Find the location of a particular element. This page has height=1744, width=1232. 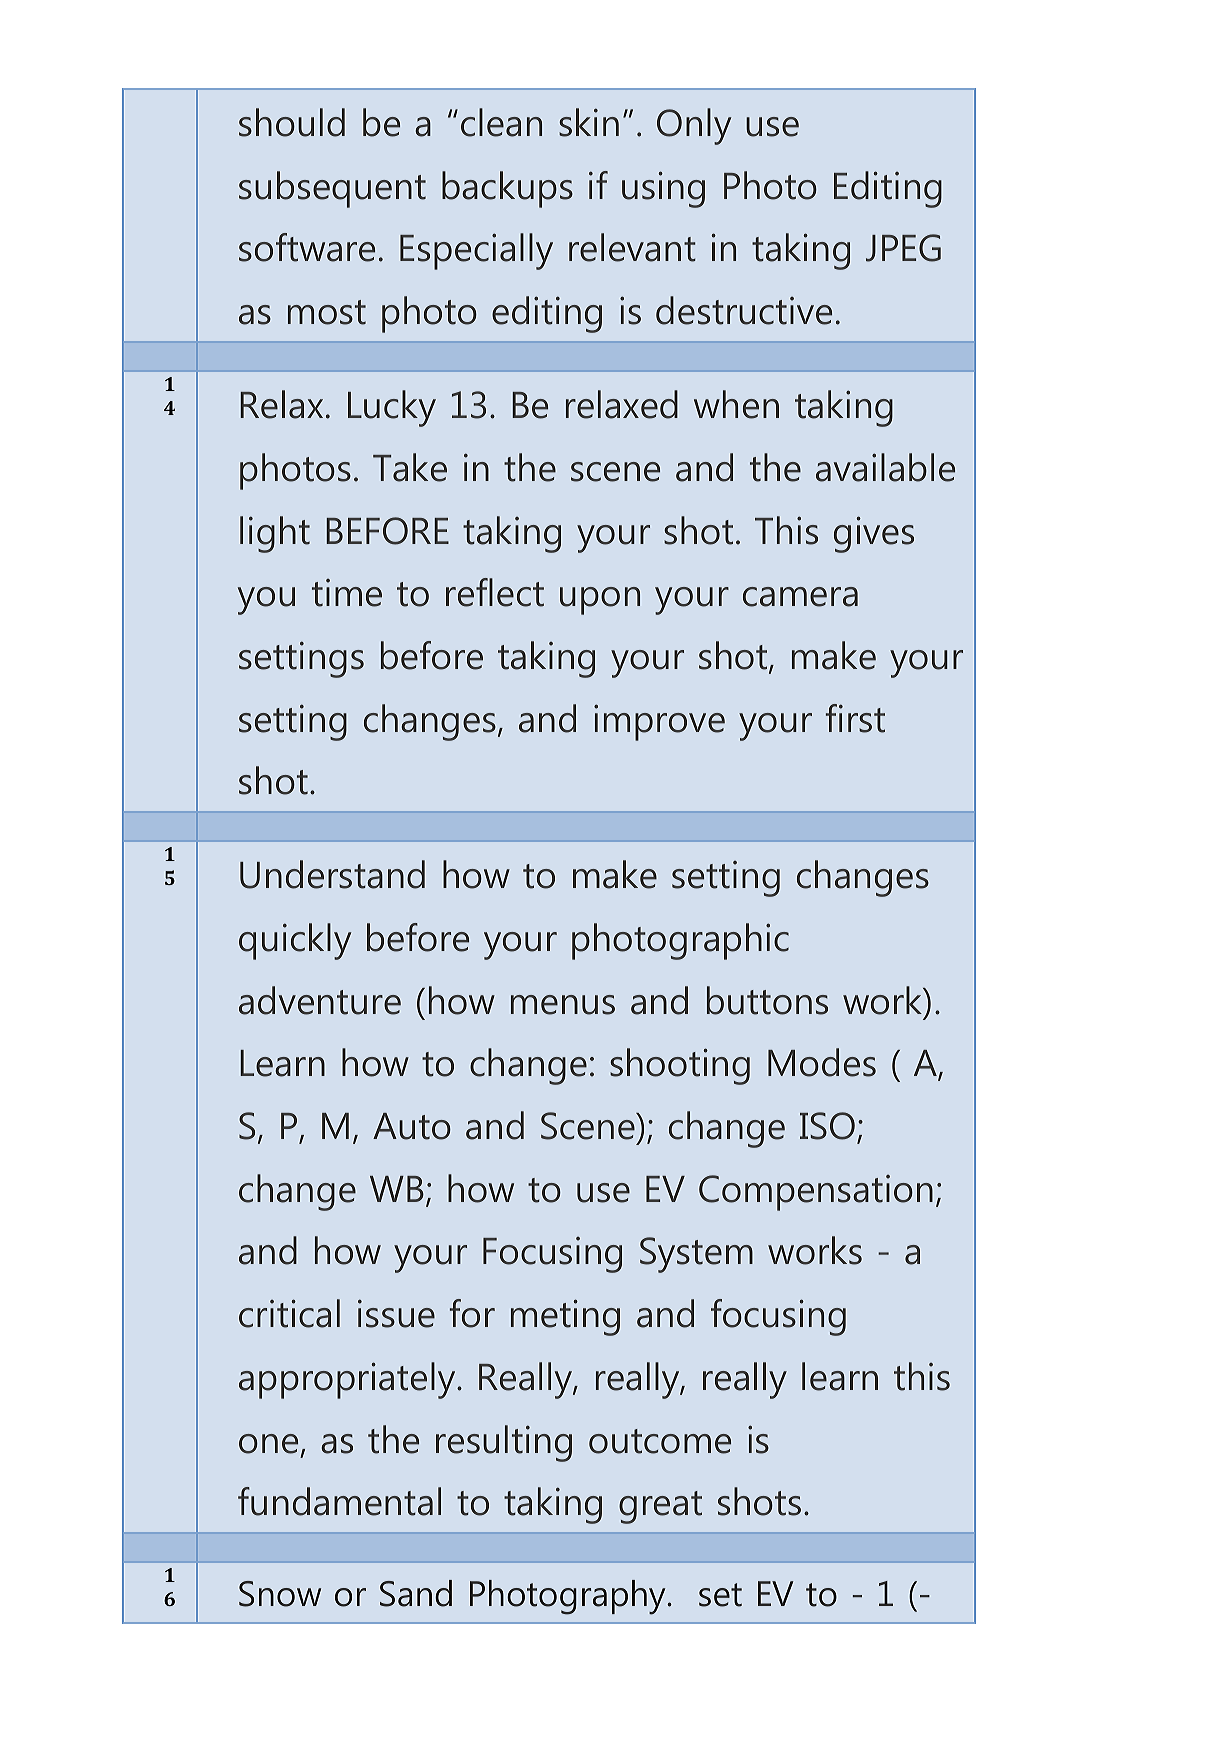

subsequent is located at coordinates (332, 189).
